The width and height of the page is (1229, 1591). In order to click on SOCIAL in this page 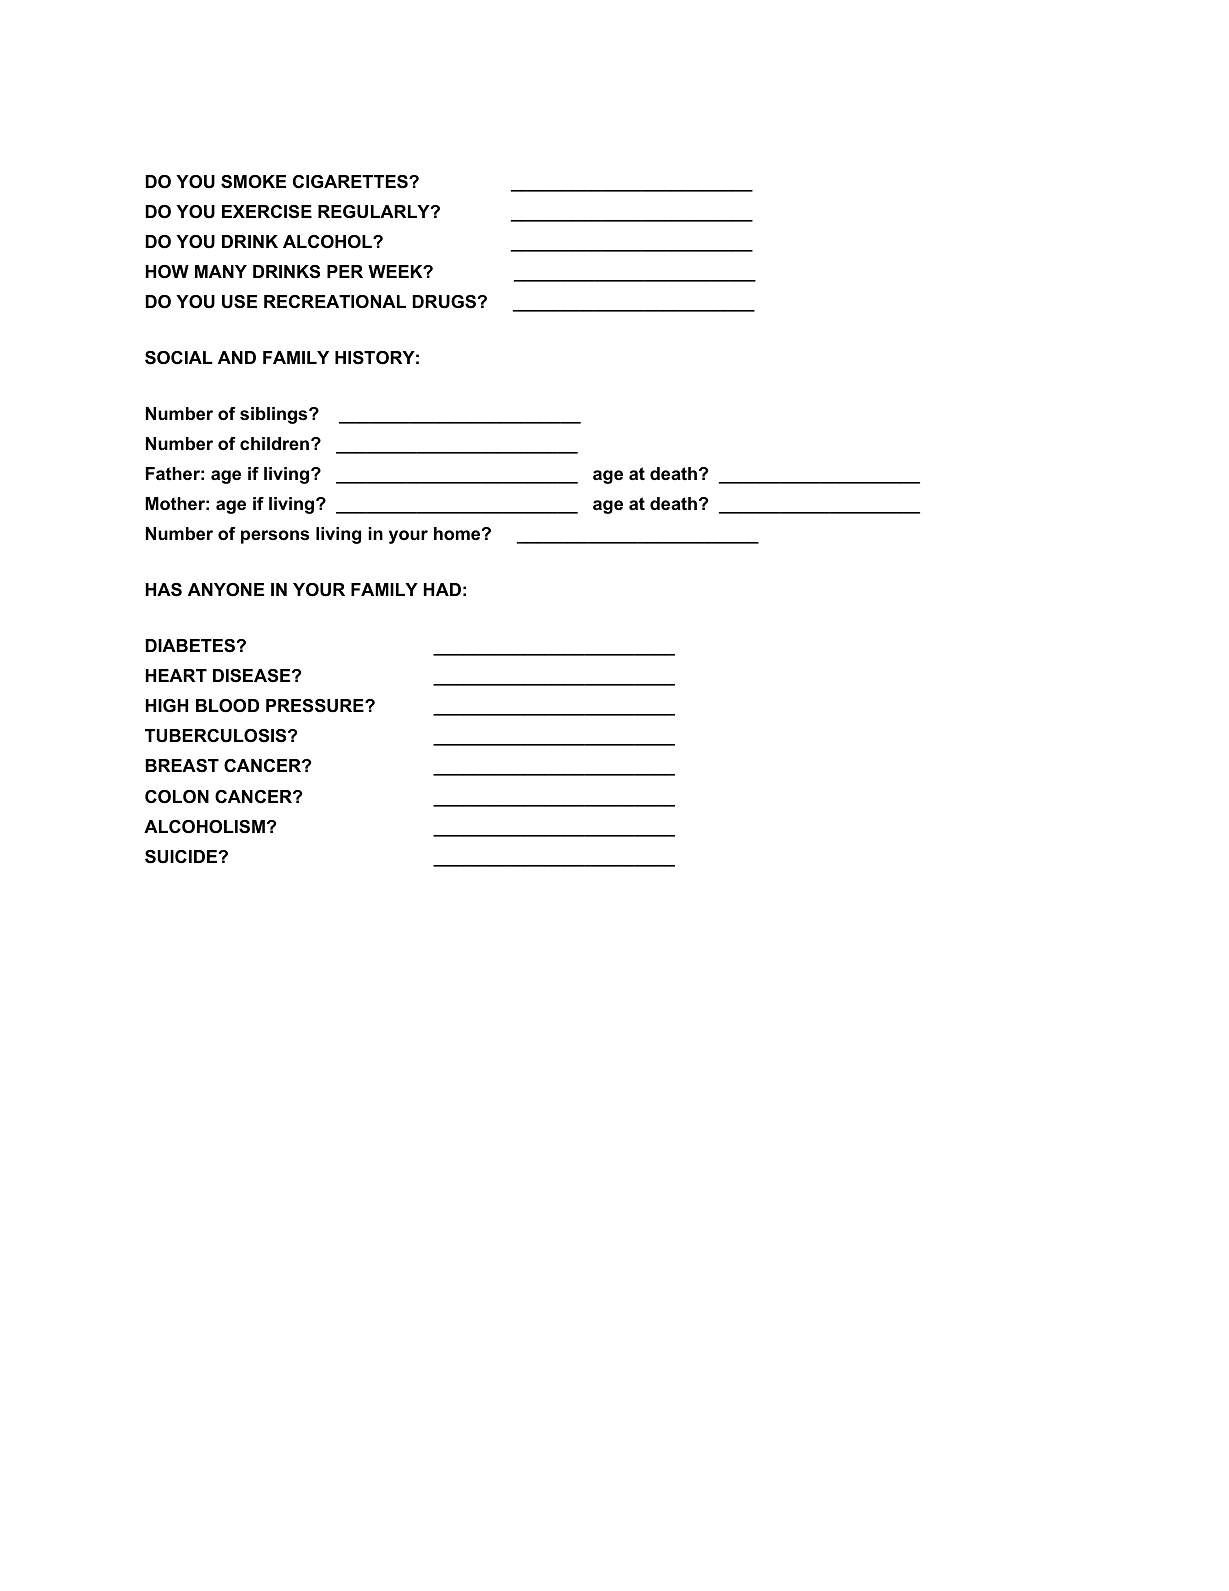, I will do `click(179, 358)`.
